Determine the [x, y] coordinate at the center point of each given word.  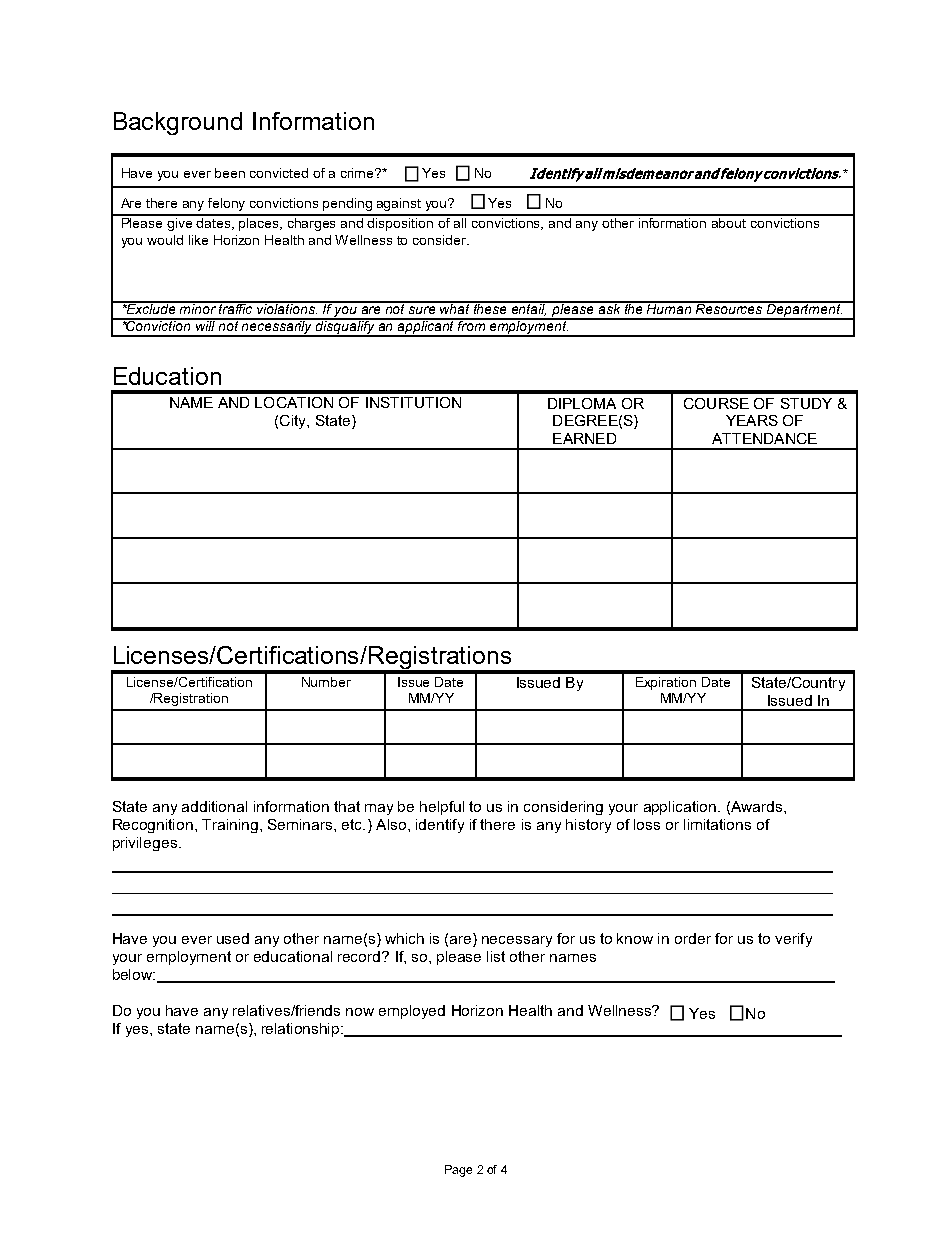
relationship [302, 1030]
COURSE [716, 403]
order [693, 938]
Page [458, 1171]
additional [214, 806]
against [399, 204]
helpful [442, 808]
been [230, 173]
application [681, 808]
